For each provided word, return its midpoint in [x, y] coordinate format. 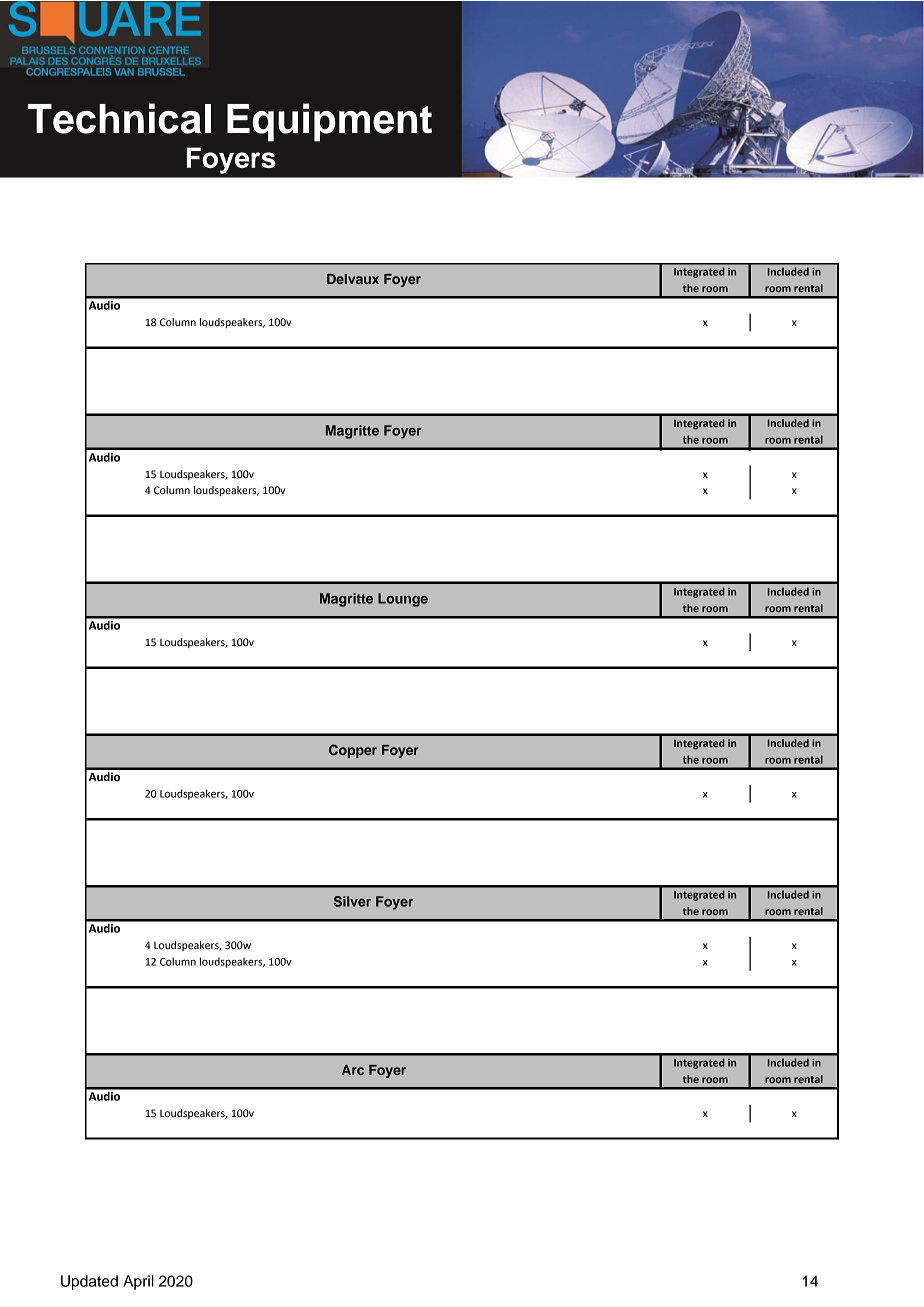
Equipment [329, 122]
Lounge [403, 600]
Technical [119, 118]
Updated [89, 1282]
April [138, 1282]
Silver [352, 901]
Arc [353, 1070]
